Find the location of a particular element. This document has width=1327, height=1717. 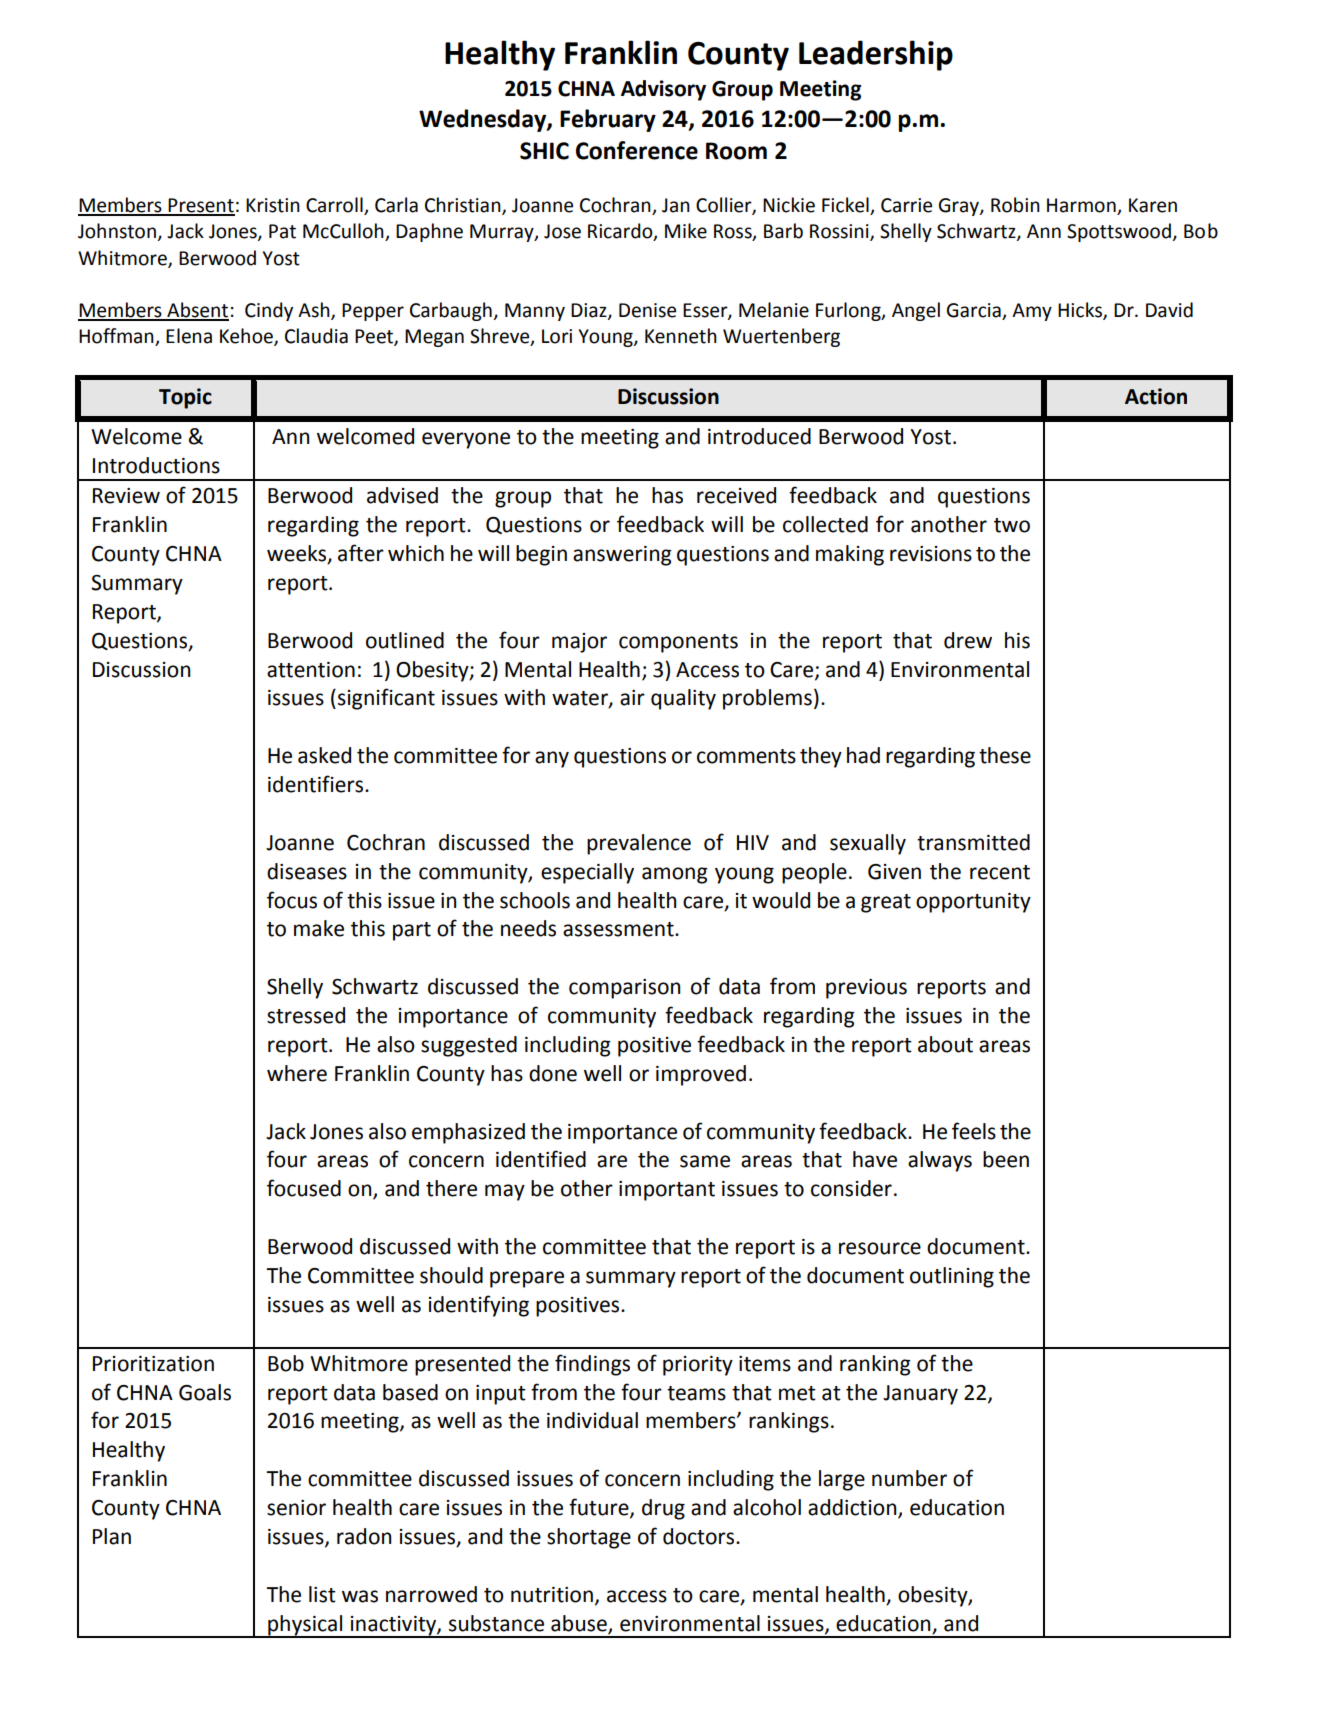

shortage is located at coordinates (589, 1538).
